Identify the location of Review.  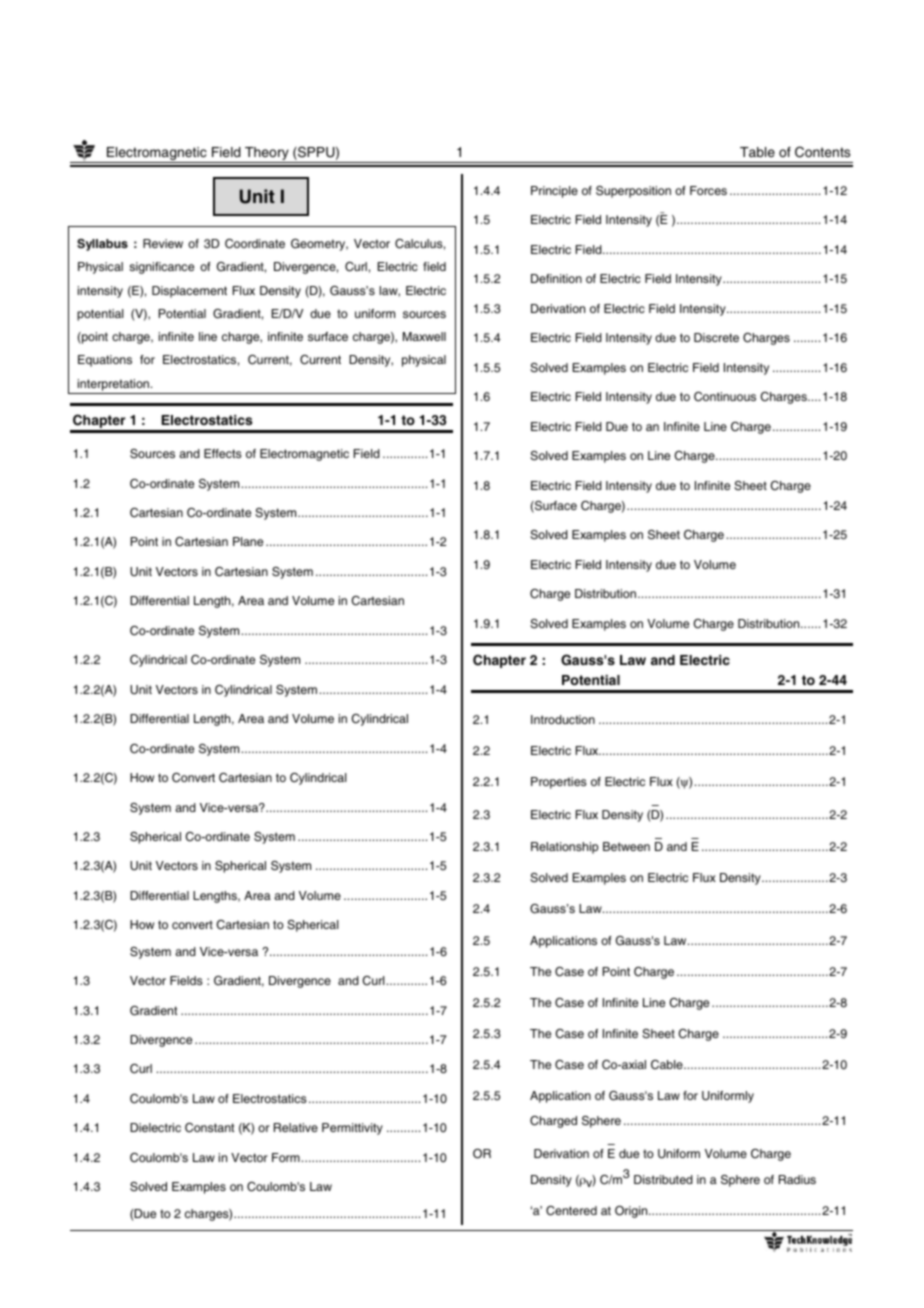
(163, 243).
